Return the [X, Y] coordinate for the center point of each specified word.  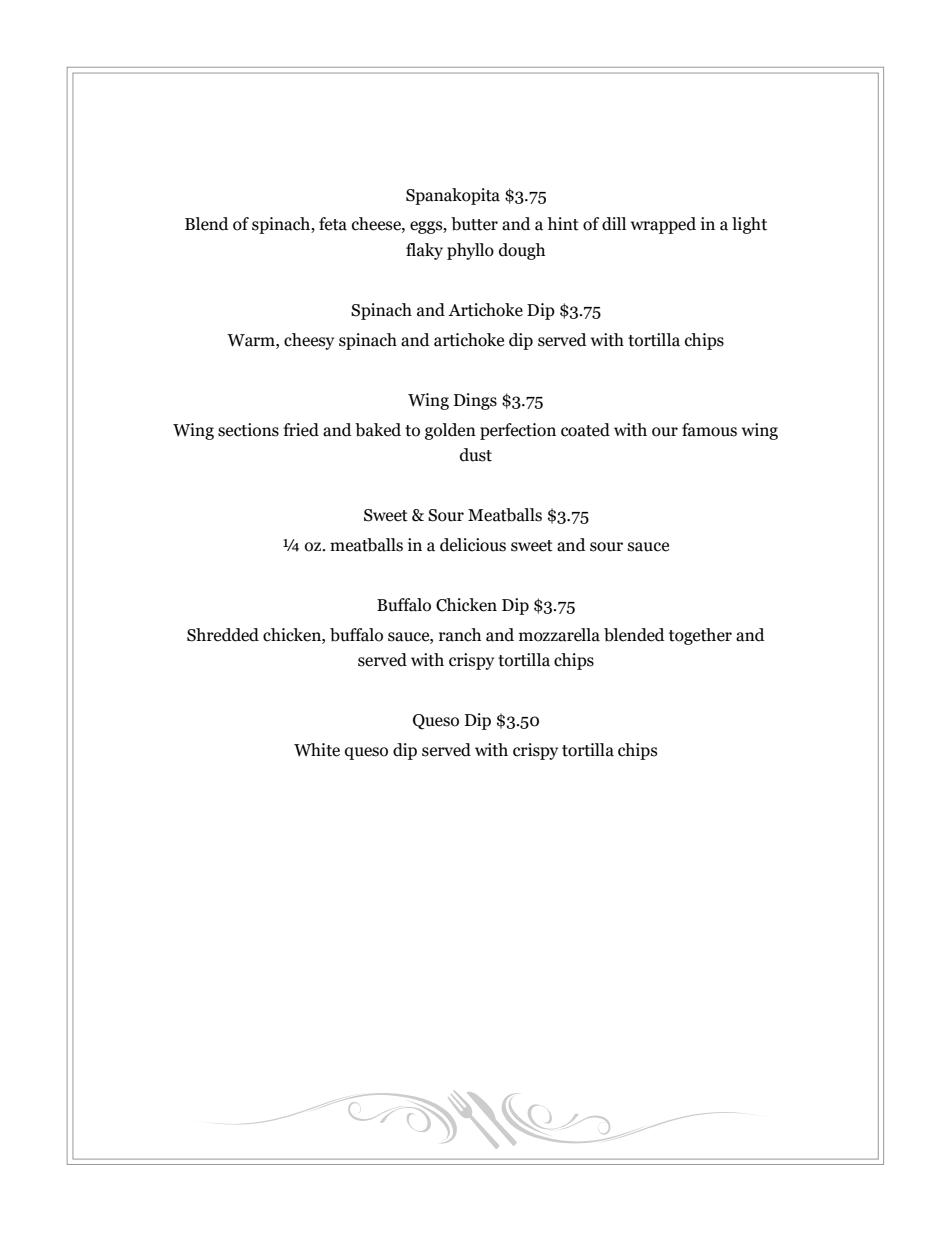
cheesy [309, 341]
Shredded [223, 635]
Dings [475, 401]
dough [522, 251]
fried [301, 430]
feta [333, 224]
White [317, 750]
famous [709, 430]
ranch [460, 635]
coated [585, 430]
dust [476, 455]
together [700, 636]
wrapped [663, 225]
